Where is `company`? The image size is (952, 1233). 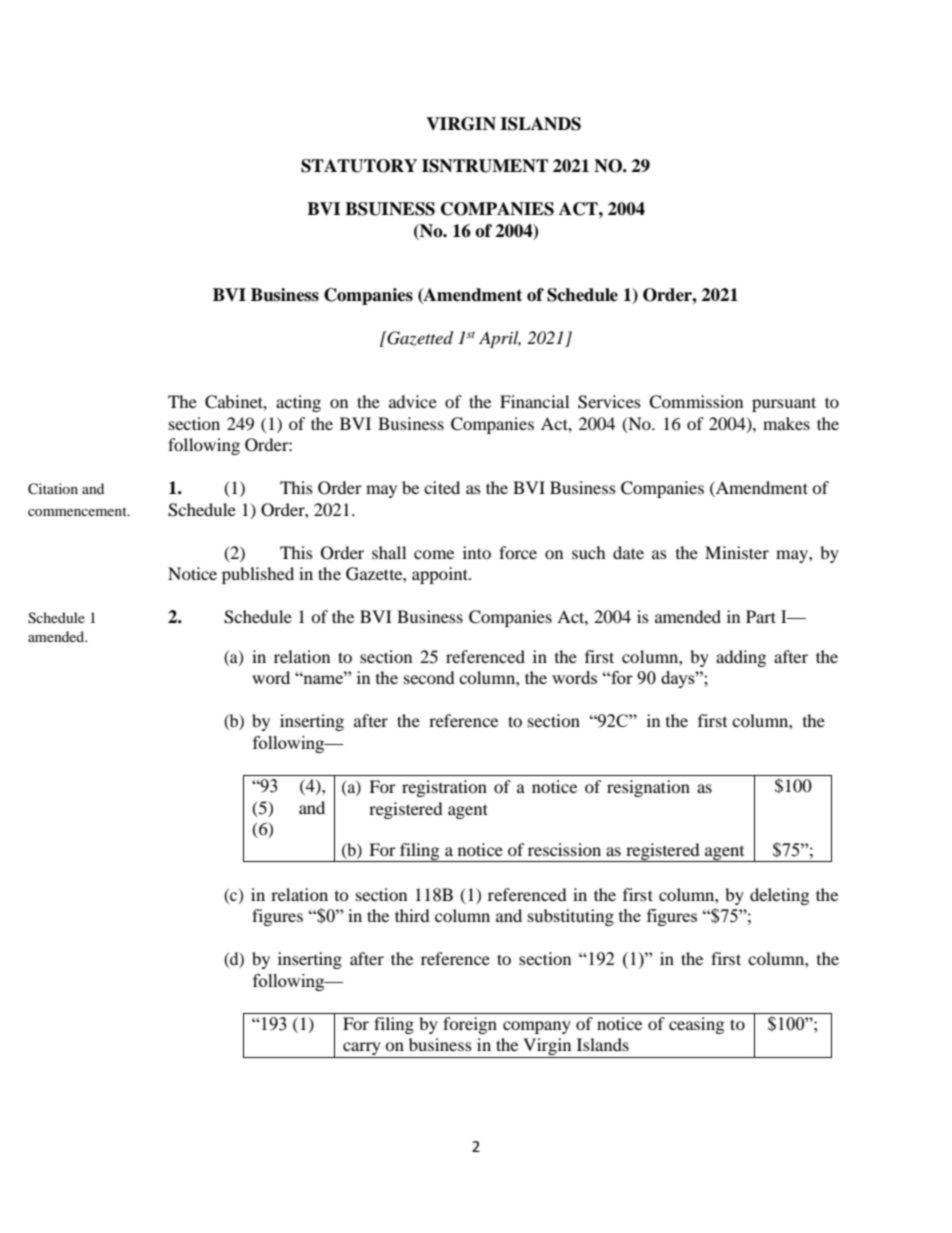
company is located at coordinates (537, 1027).
